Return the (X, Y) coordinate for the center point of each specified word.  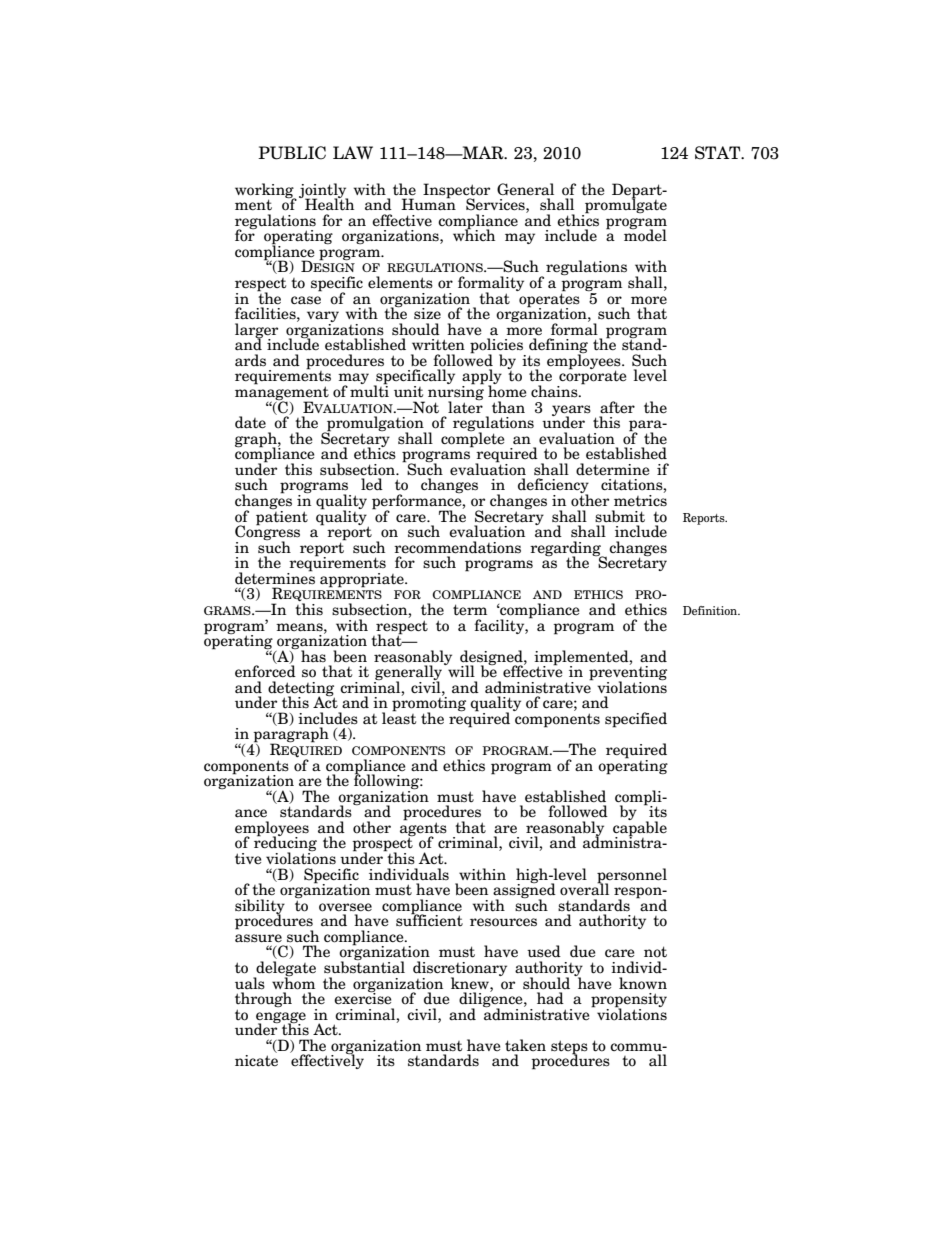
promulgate (625, 206)
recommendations (457, 547)
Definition (711, 610)
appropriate (363, 580)
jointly (323, 191)
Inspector (456, 191)
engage (281, 1018)
